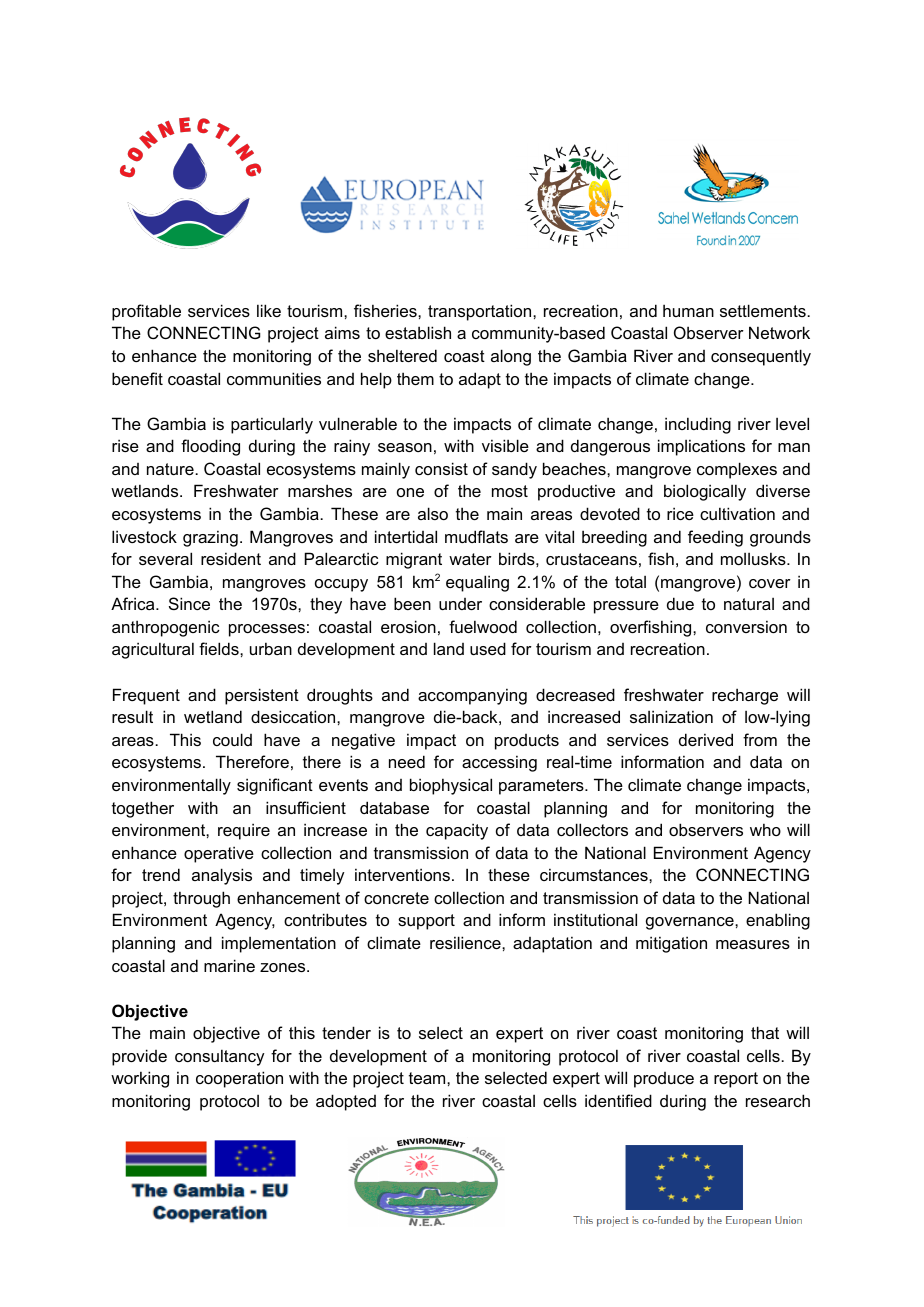  Describe the element at coordinates (189, 603) in the screenshot. I see `Since` at that location.
